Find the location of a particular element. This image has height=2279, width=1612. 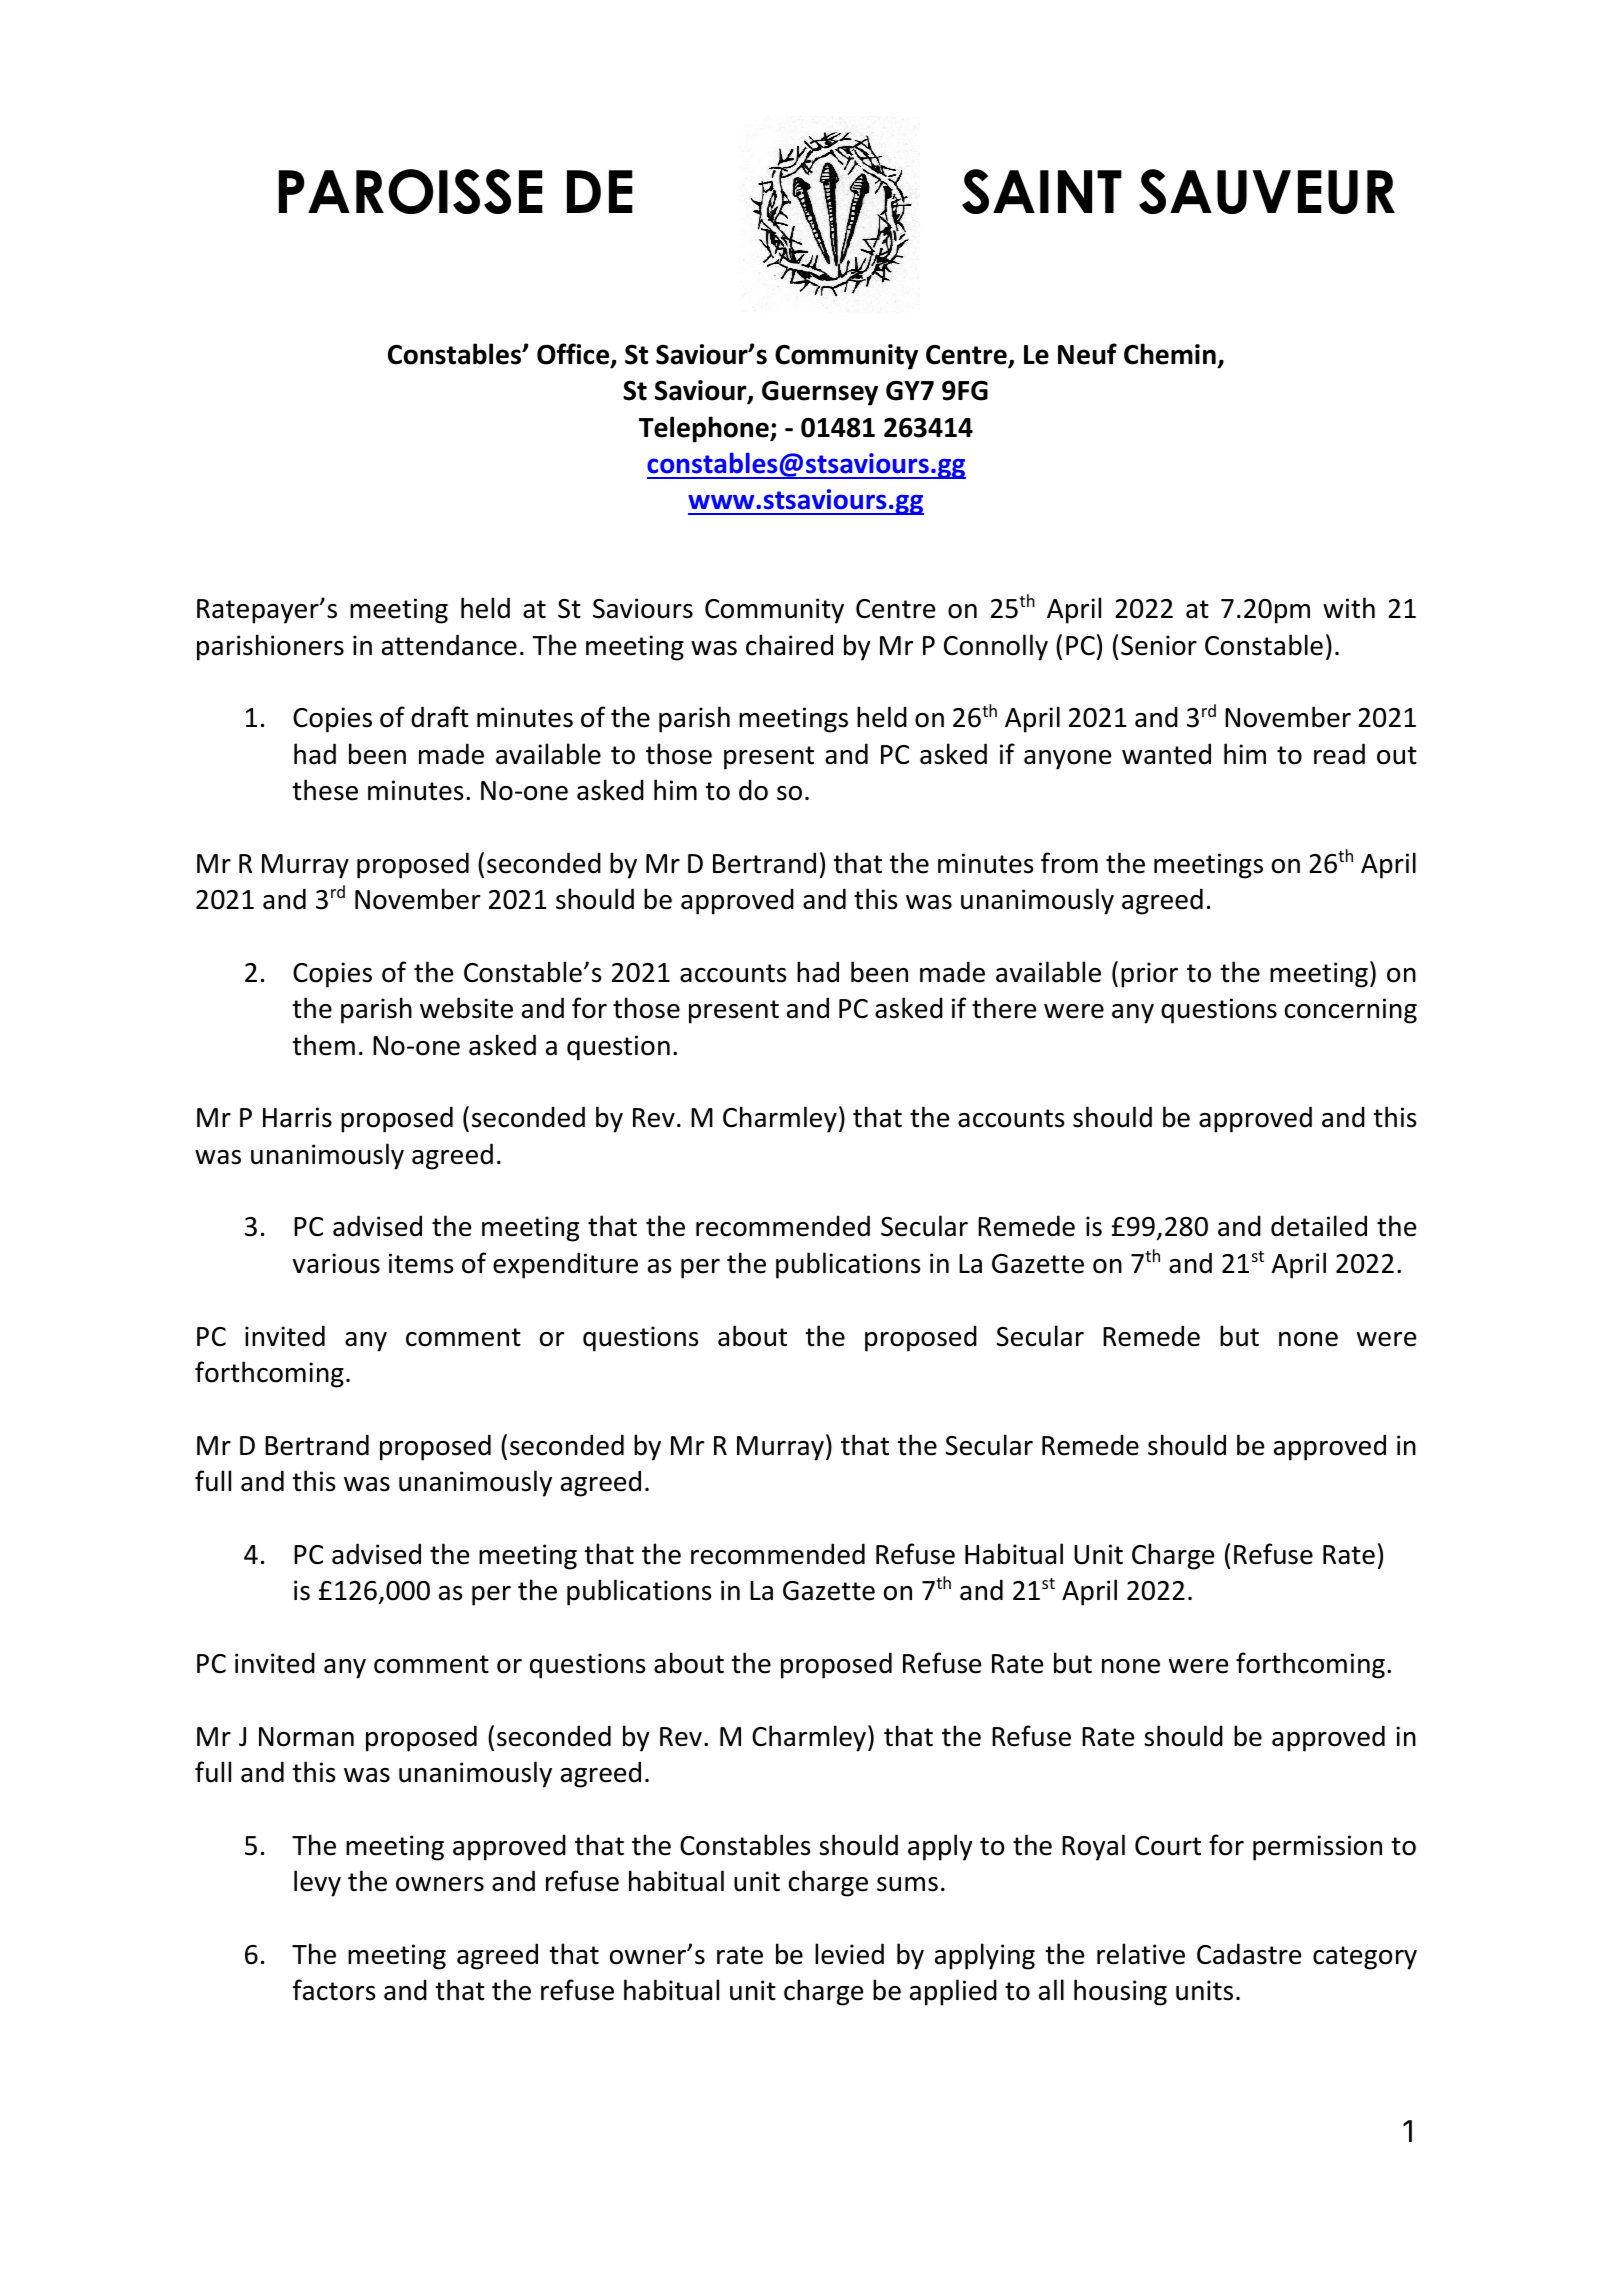

Guernsey is located at coordinates (820, 393).
